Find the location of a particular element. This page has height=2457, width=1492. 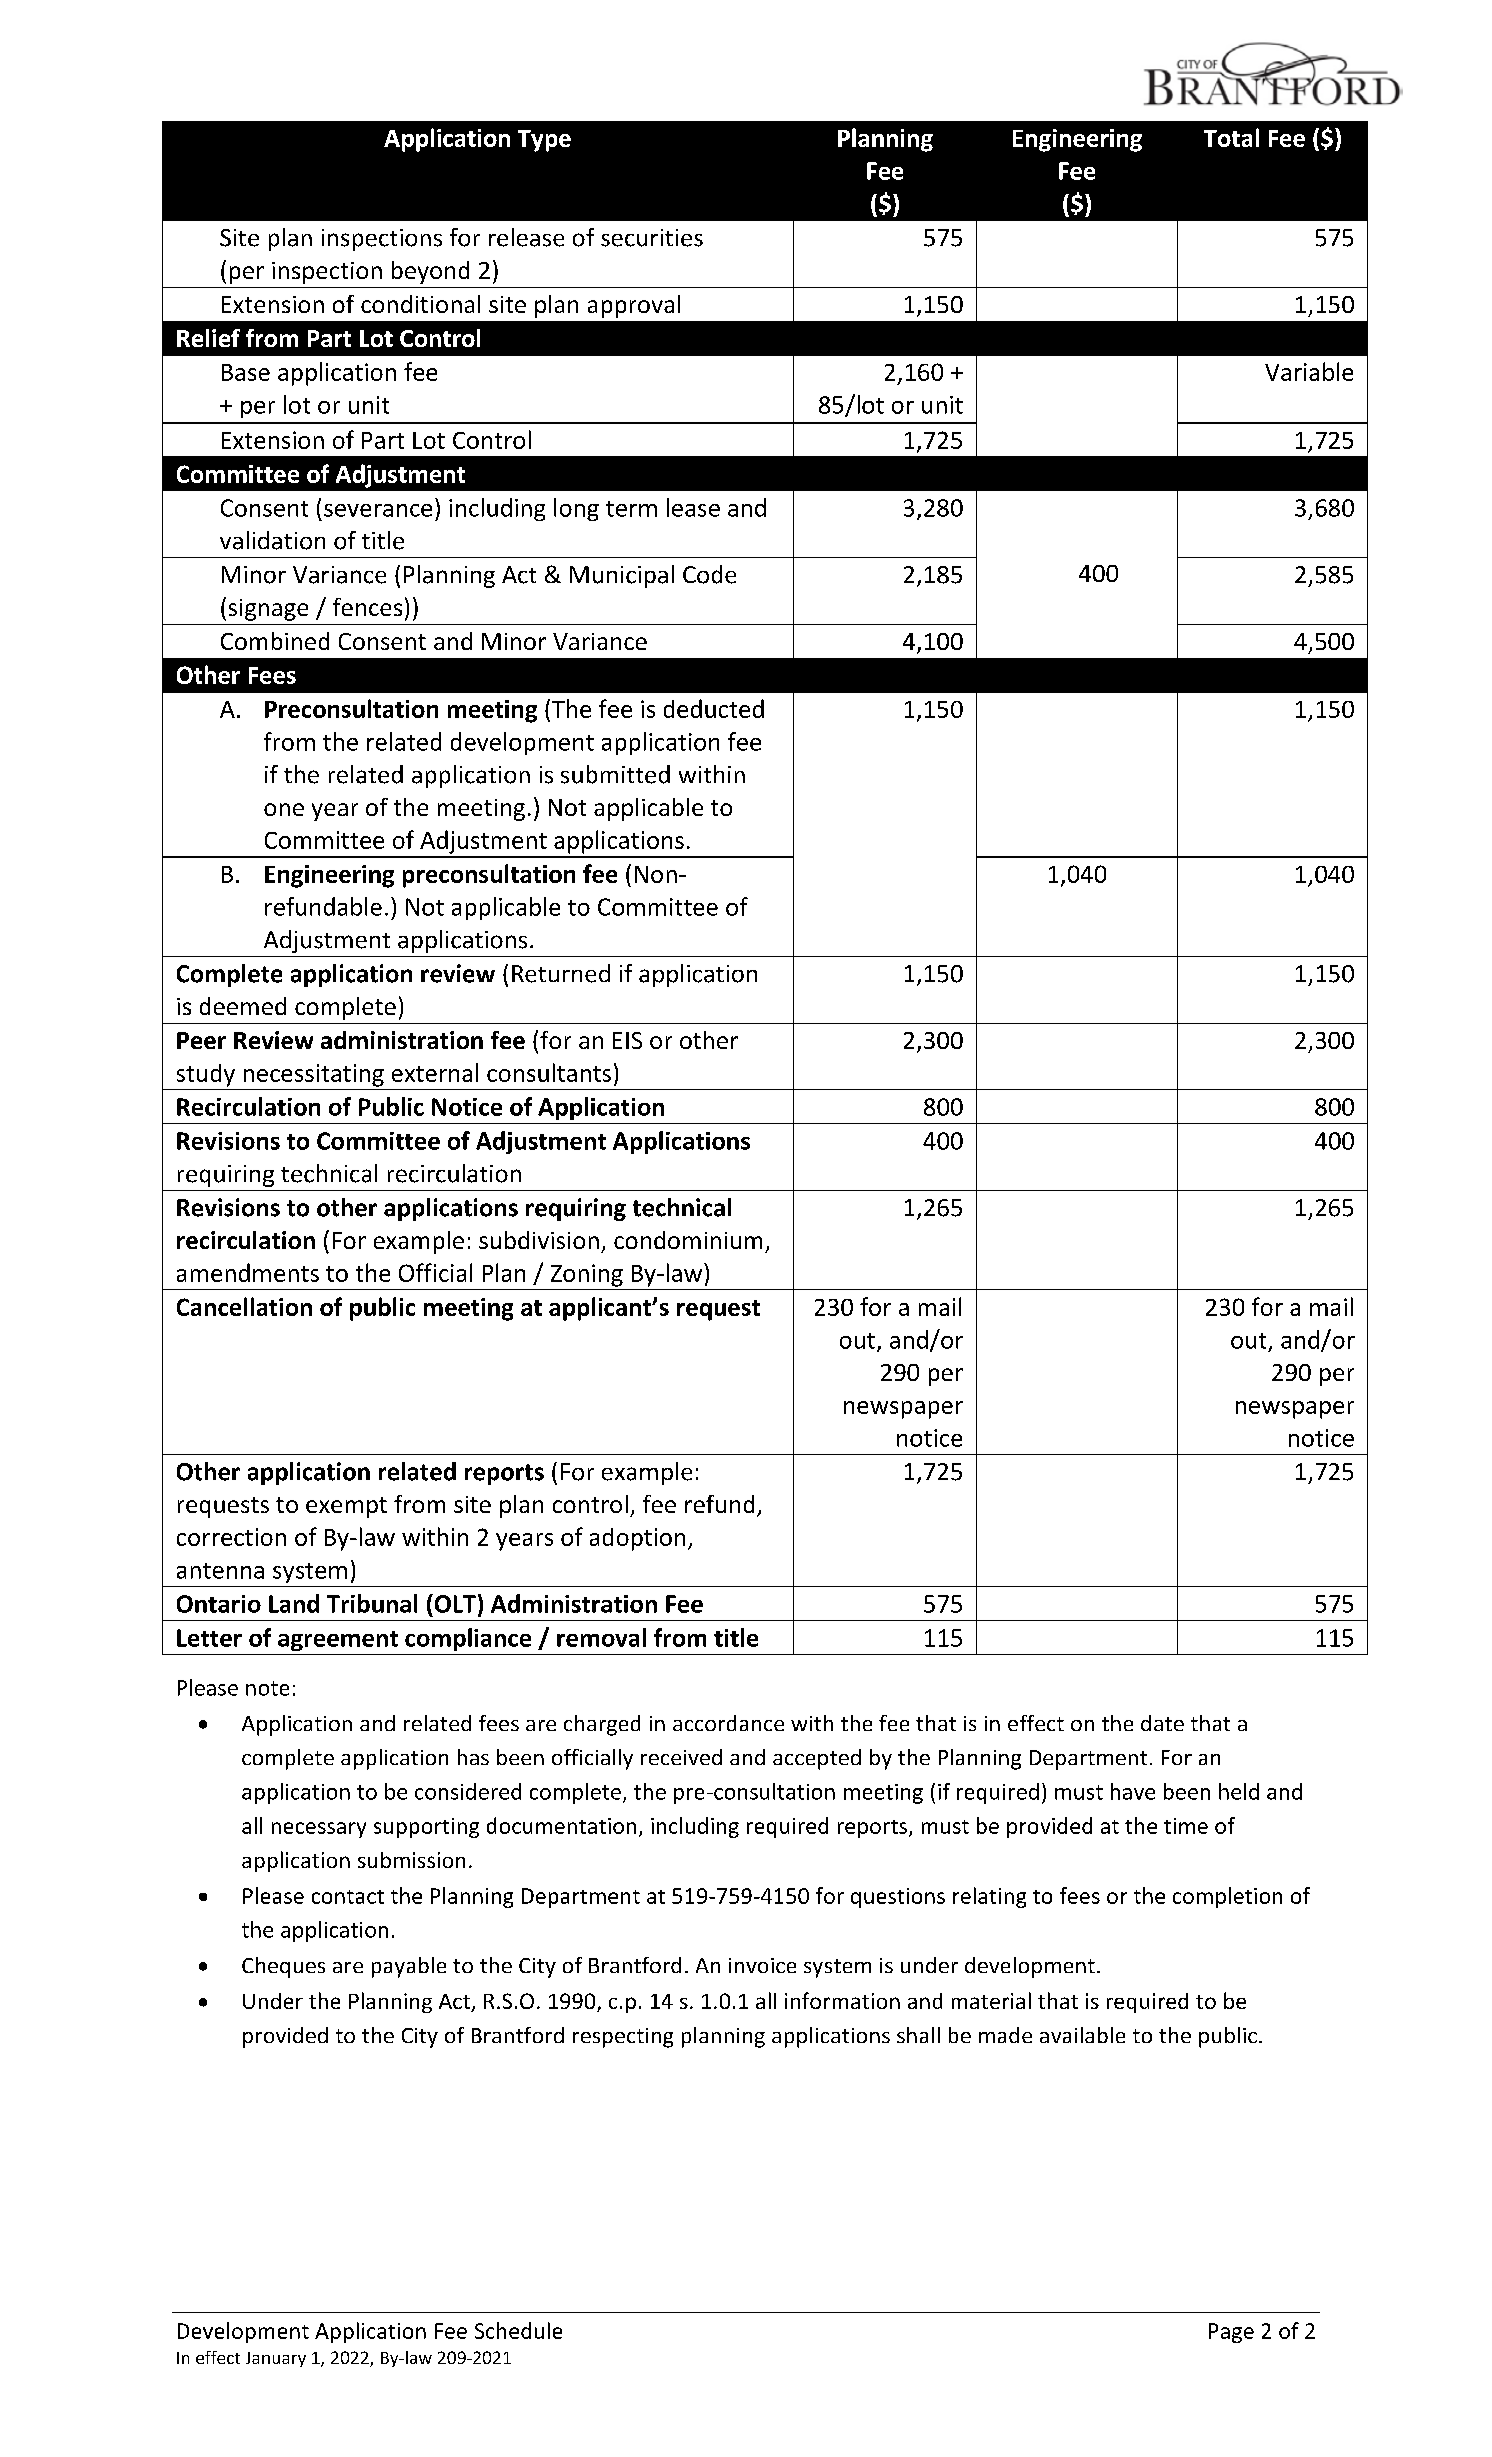

amendments is located at coordinates (248, 1272).
